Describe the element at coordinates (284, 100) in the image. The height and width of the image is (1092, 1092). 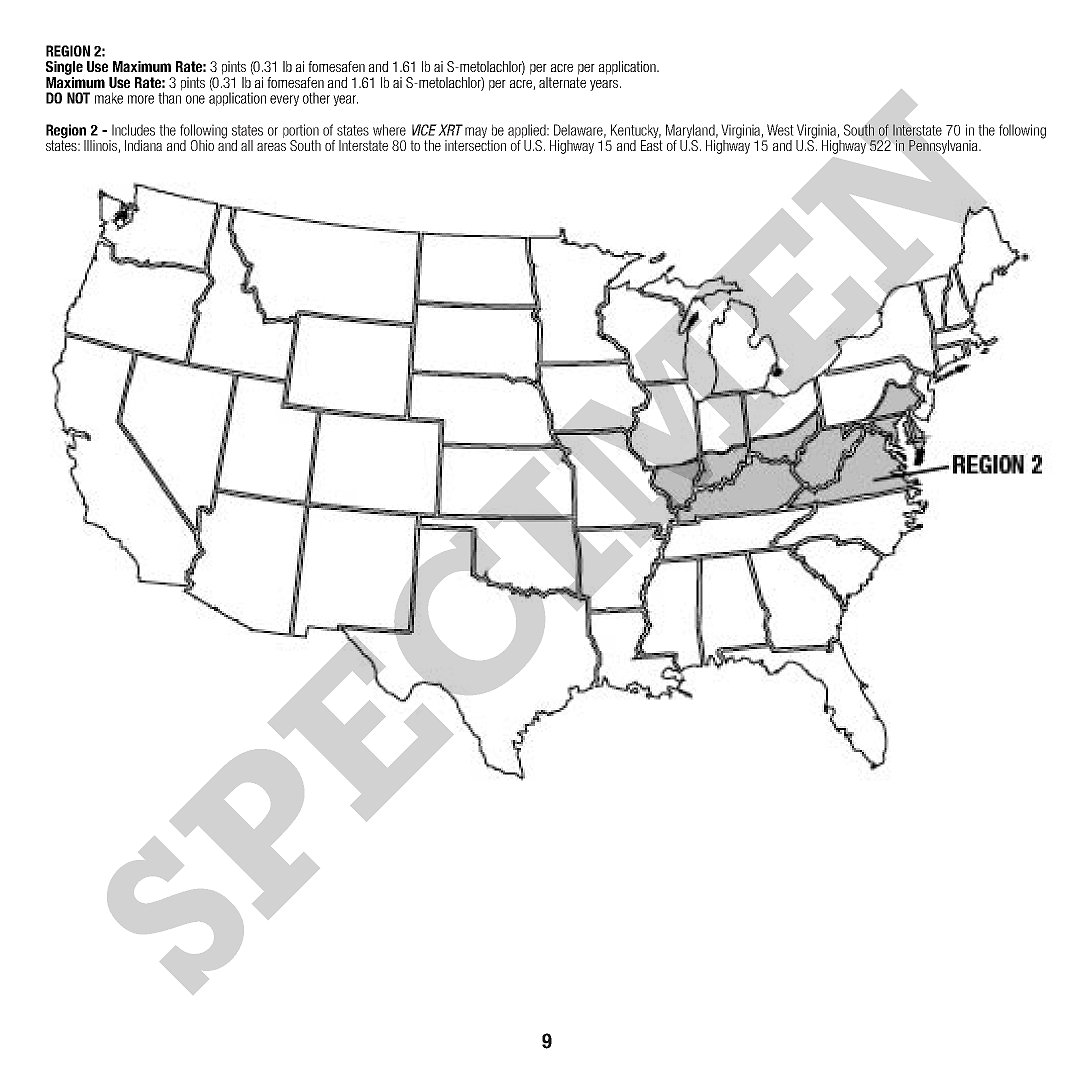
I see `every` at that location.
